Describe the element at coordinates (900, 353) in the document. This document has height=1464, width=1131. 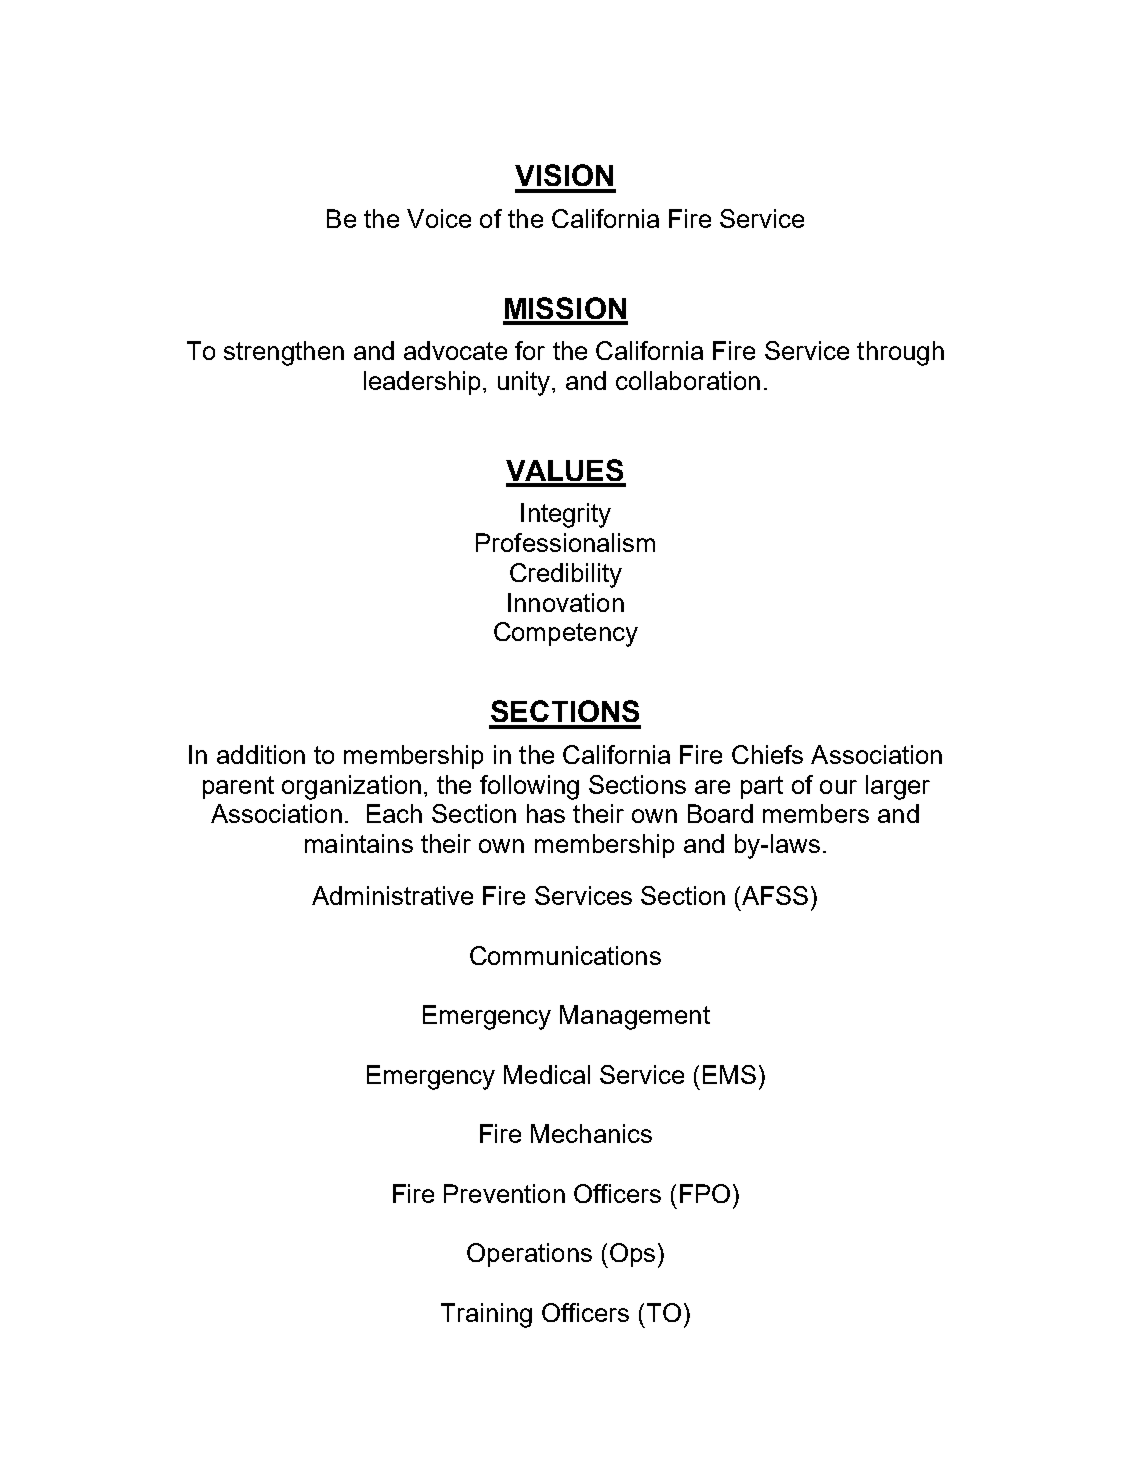
I see `through` at that location.
